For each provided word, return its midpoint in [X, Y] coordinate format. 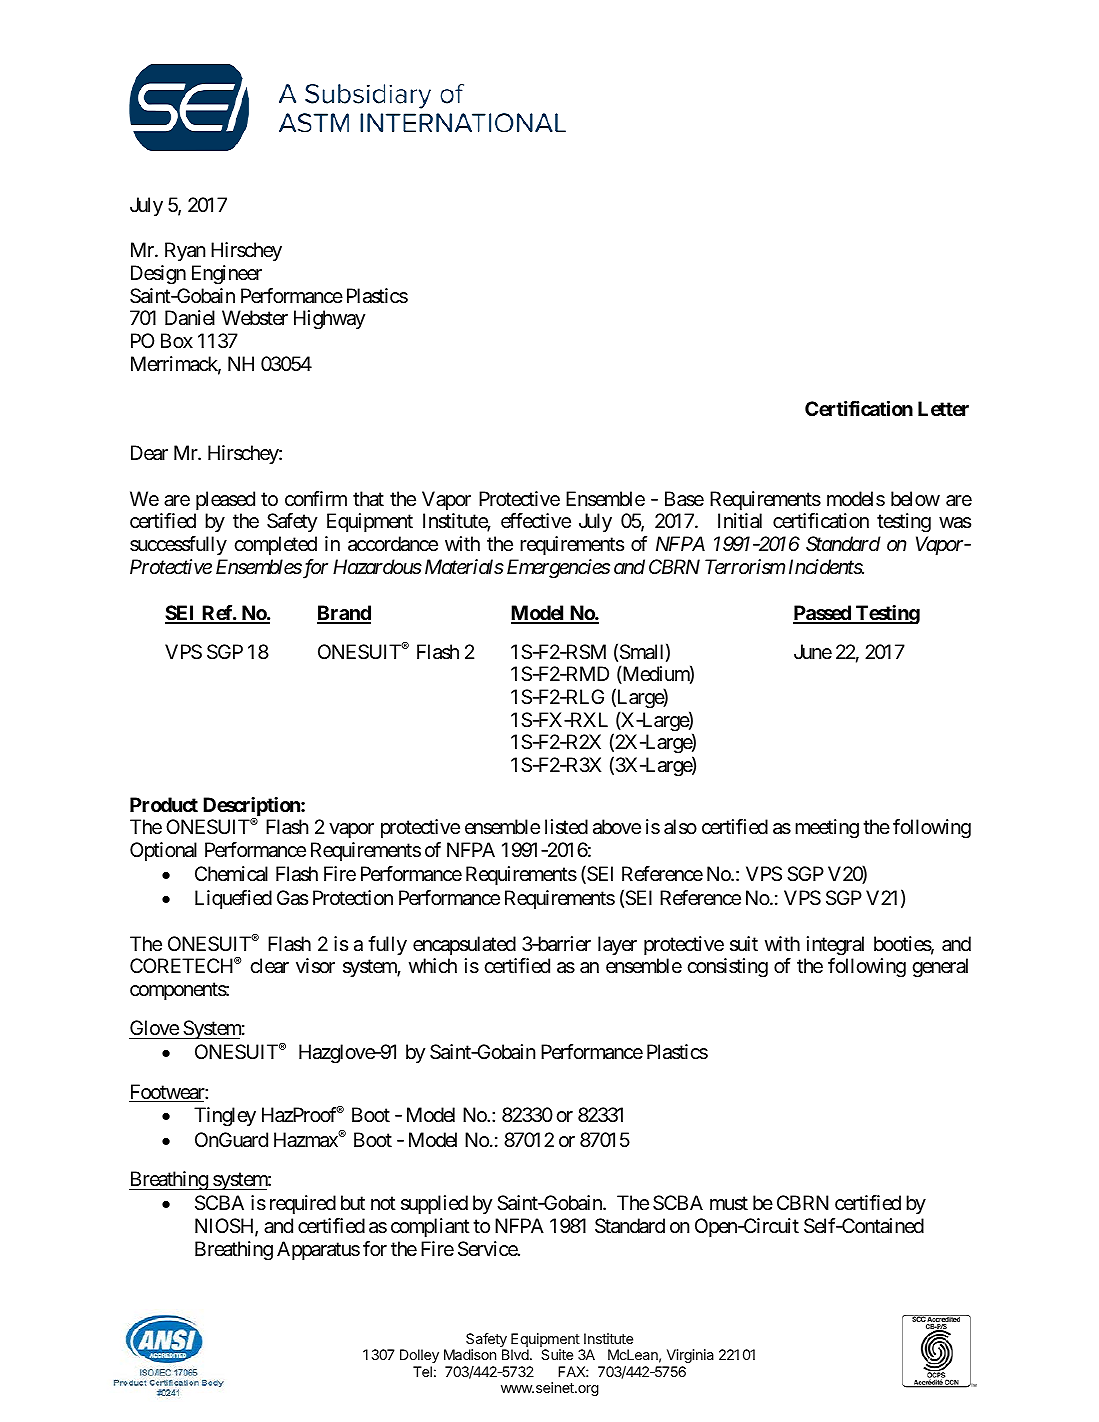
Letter [943, 408]
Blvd [515, 1354]
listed [566, 826]
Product [164, 804]
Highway [329, 320]
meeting [827, 829]
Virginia [690, 1356]
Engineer [227, 275]
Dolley [419, 1356]
